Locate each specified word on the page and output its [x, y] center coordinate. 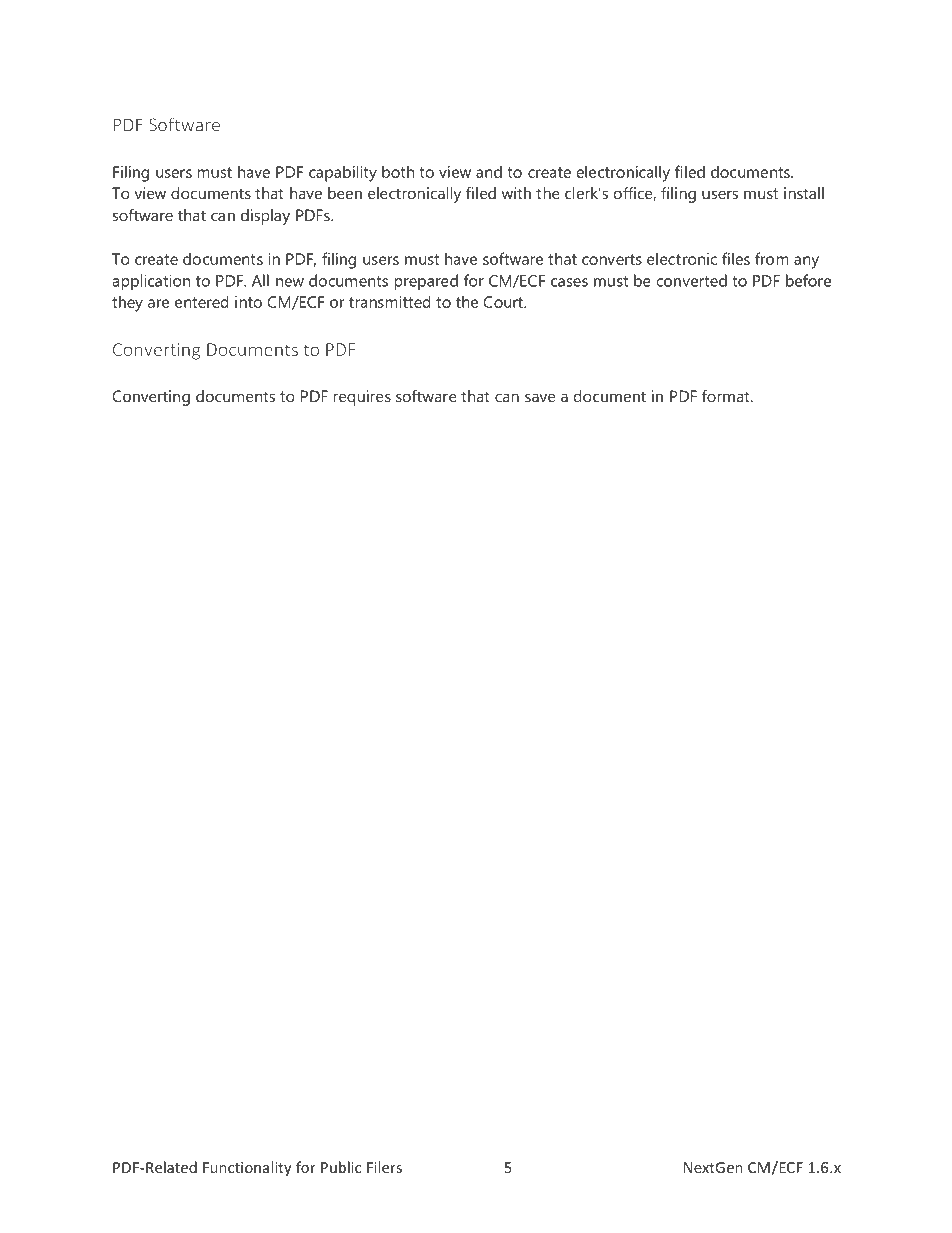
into [248, 302]
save [540, 397]
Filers [384, 1167]
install [804, 193]
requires [362, 398]
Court [504, 302]
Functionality [247, 1168]
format [727, 396]
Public [341, 1167]
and [489, 171]
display [265, 217]
